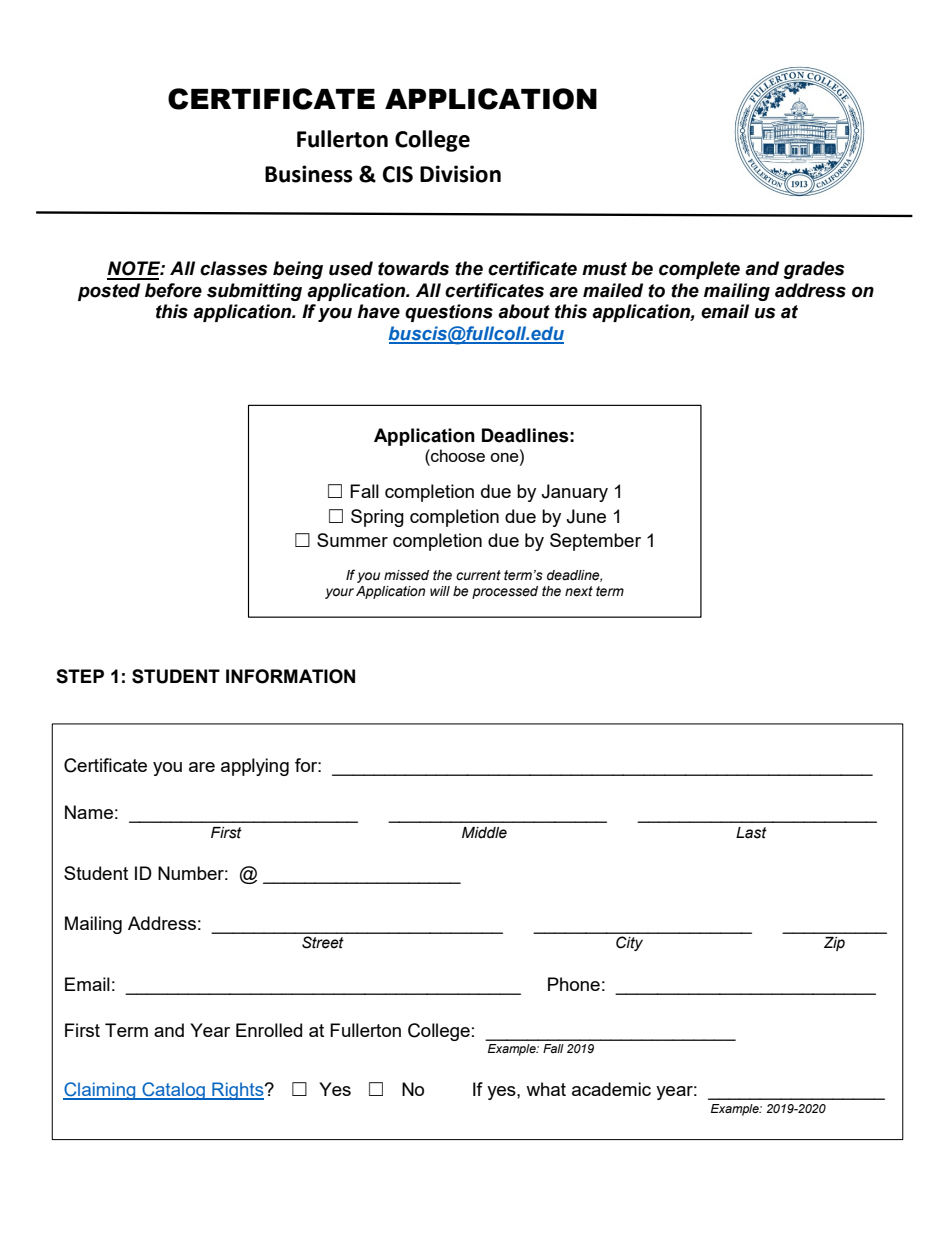  What do you see at coordinates (460, 174) in the screenshot?
I see `Division` at bounding box center [460, 174].
